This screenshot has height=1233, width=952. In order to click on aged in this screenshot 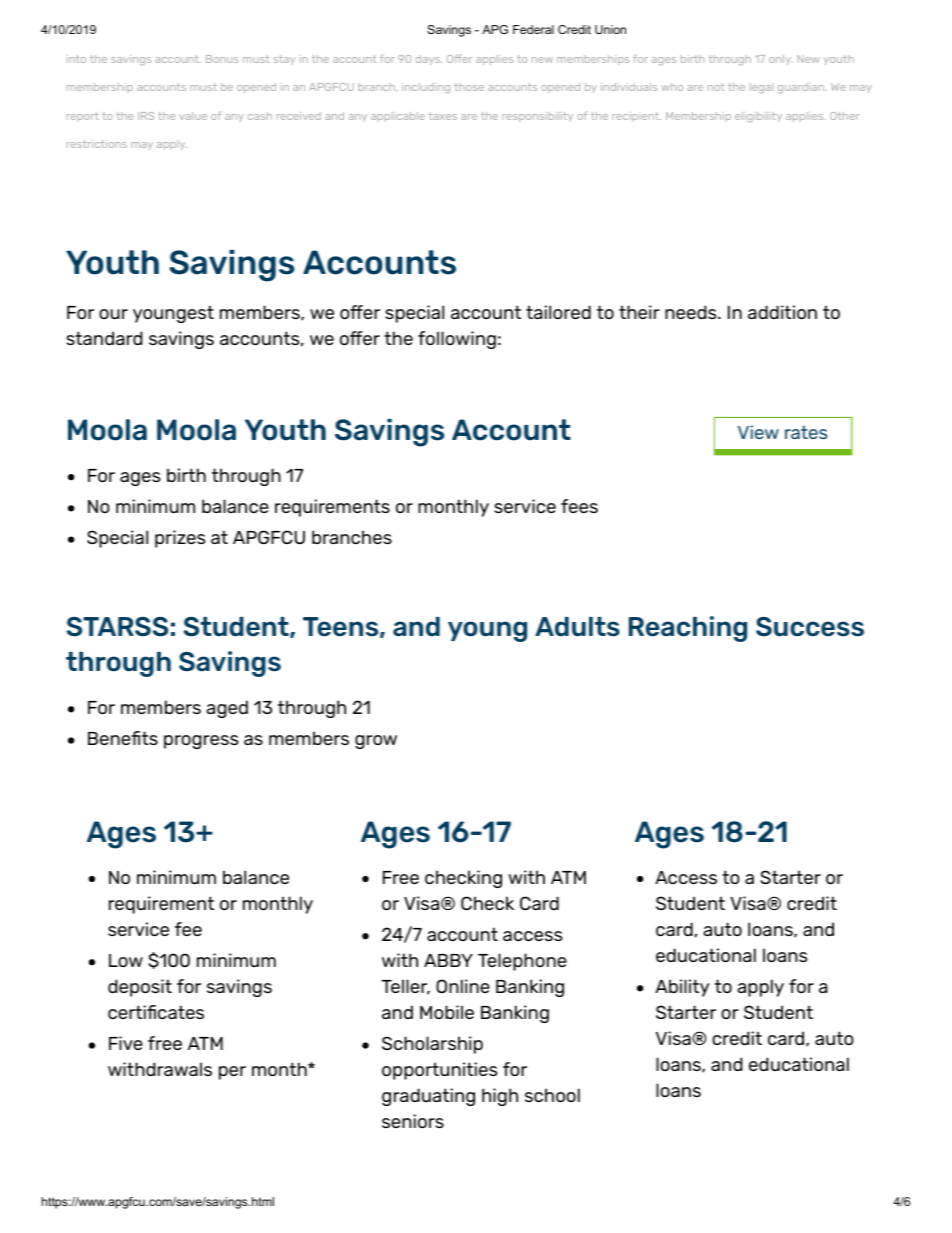, I will do `click(227, 709)`.
